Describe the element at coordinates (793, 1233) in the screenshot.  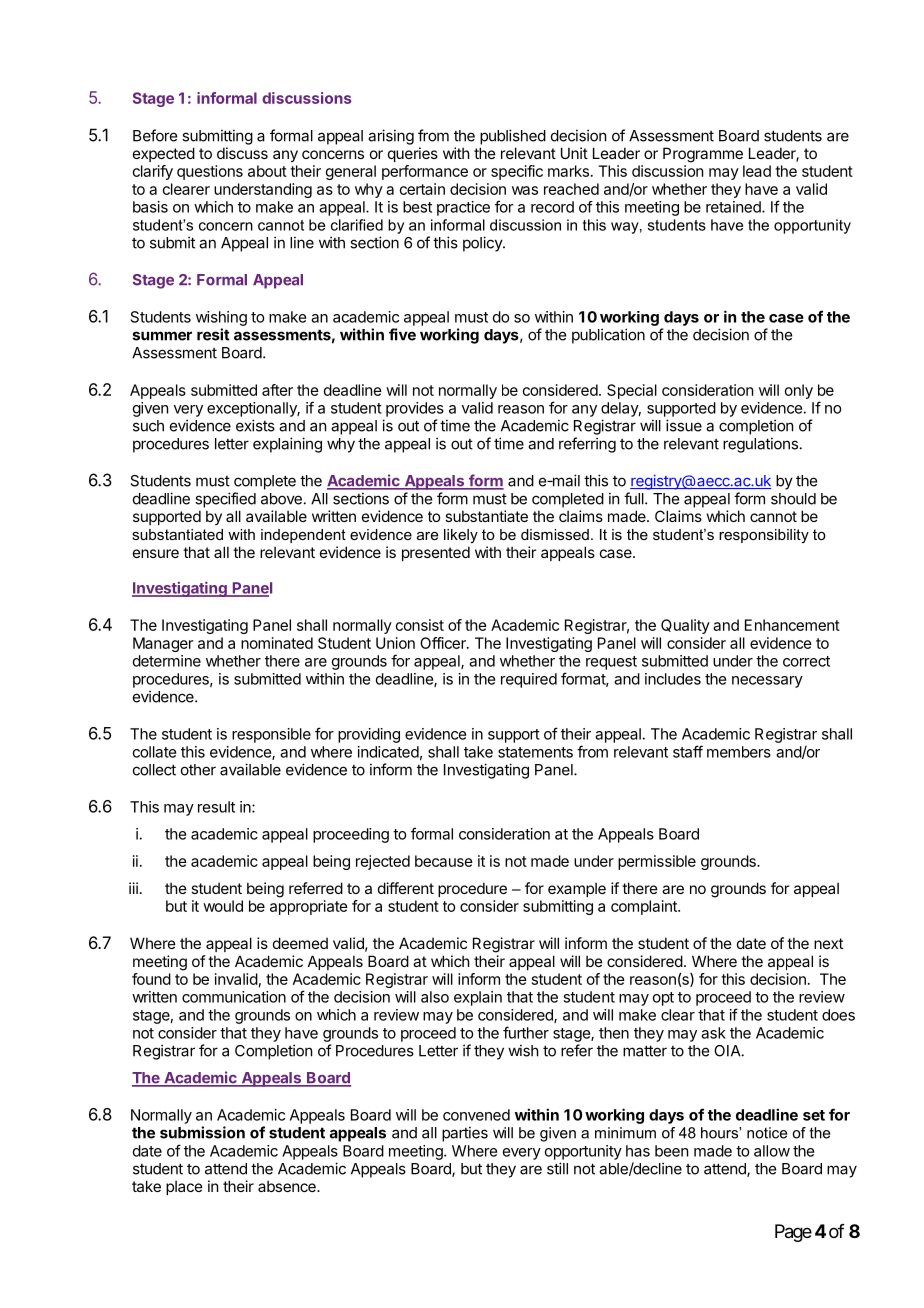
I see `Page` at that location.
